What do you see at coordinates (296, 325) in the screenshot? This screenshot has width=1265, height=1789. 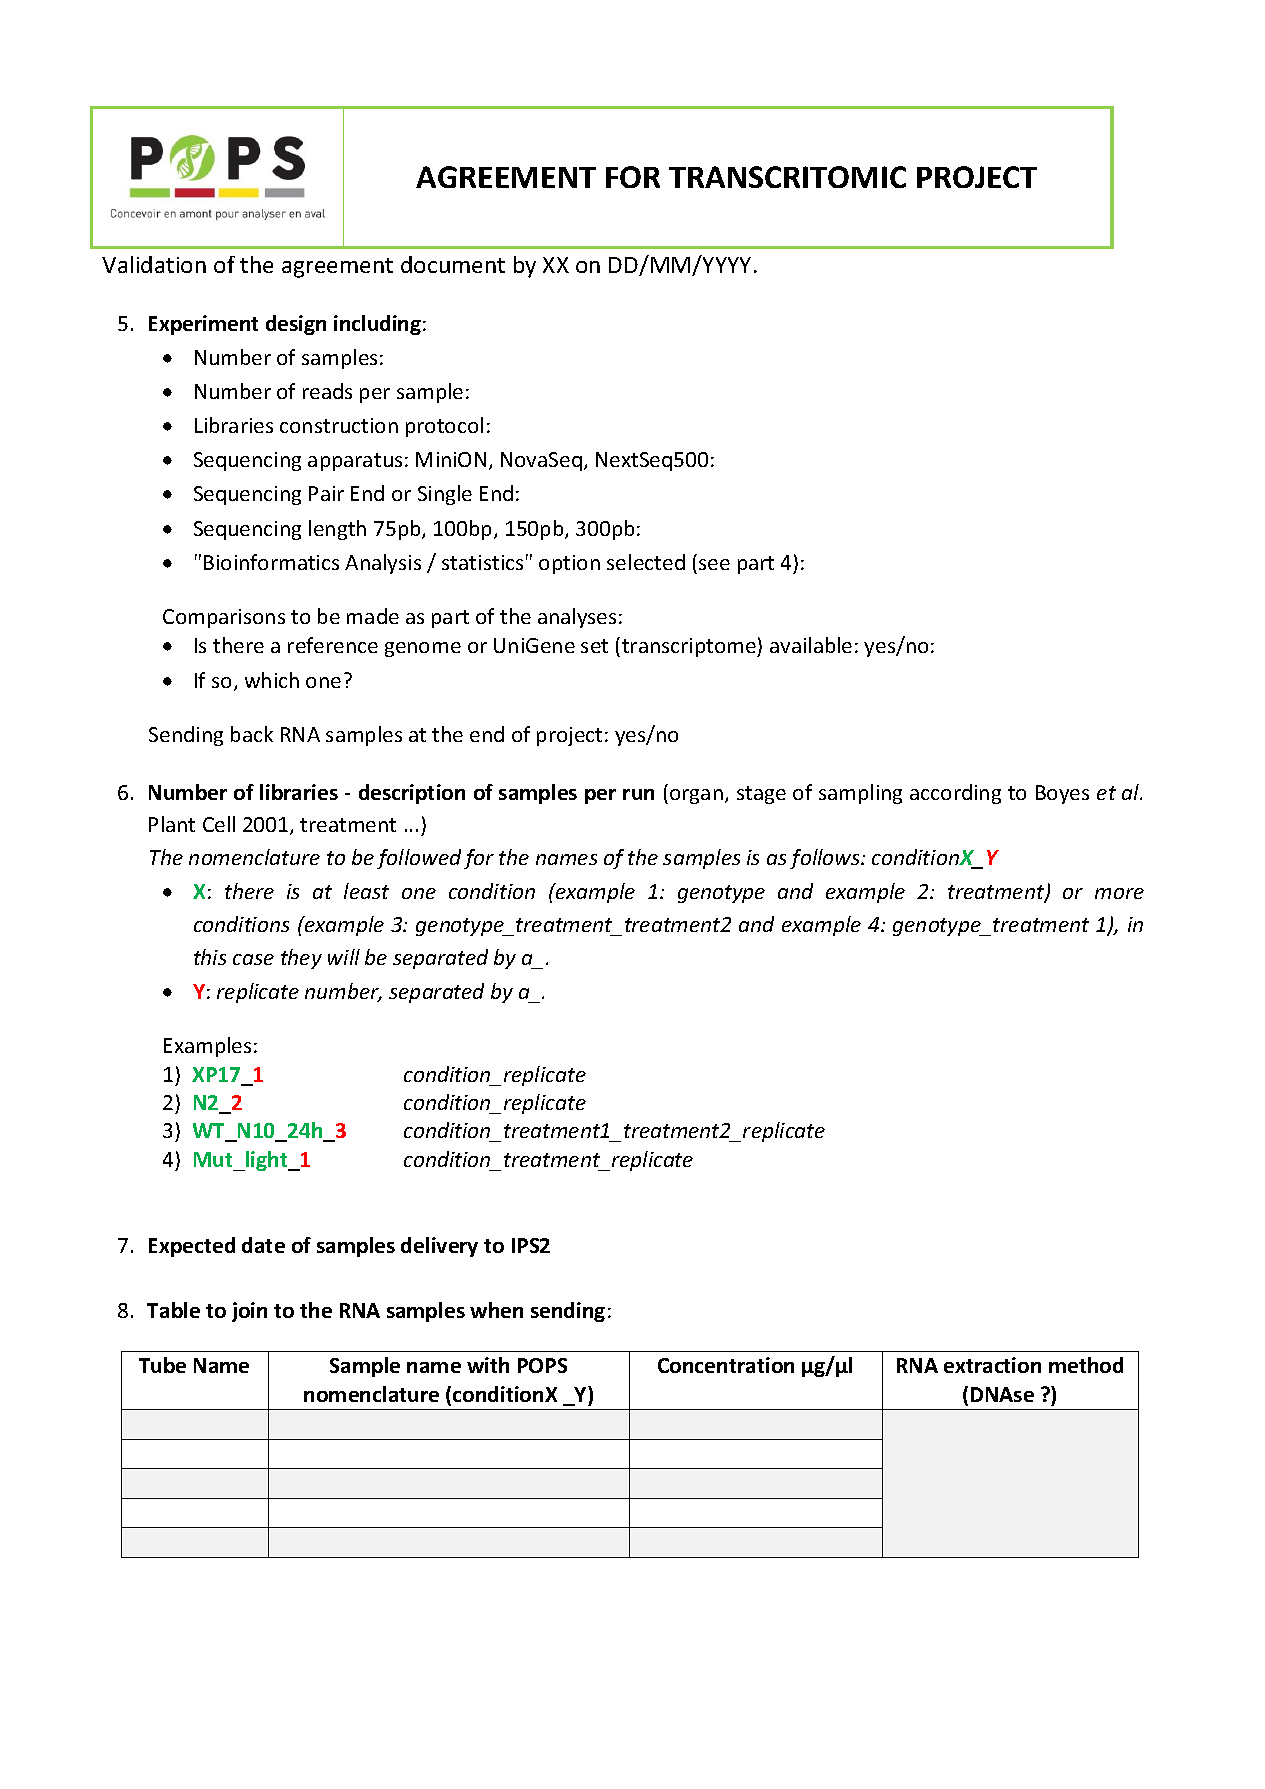 I see `design` at bounding box center [296, 325].
